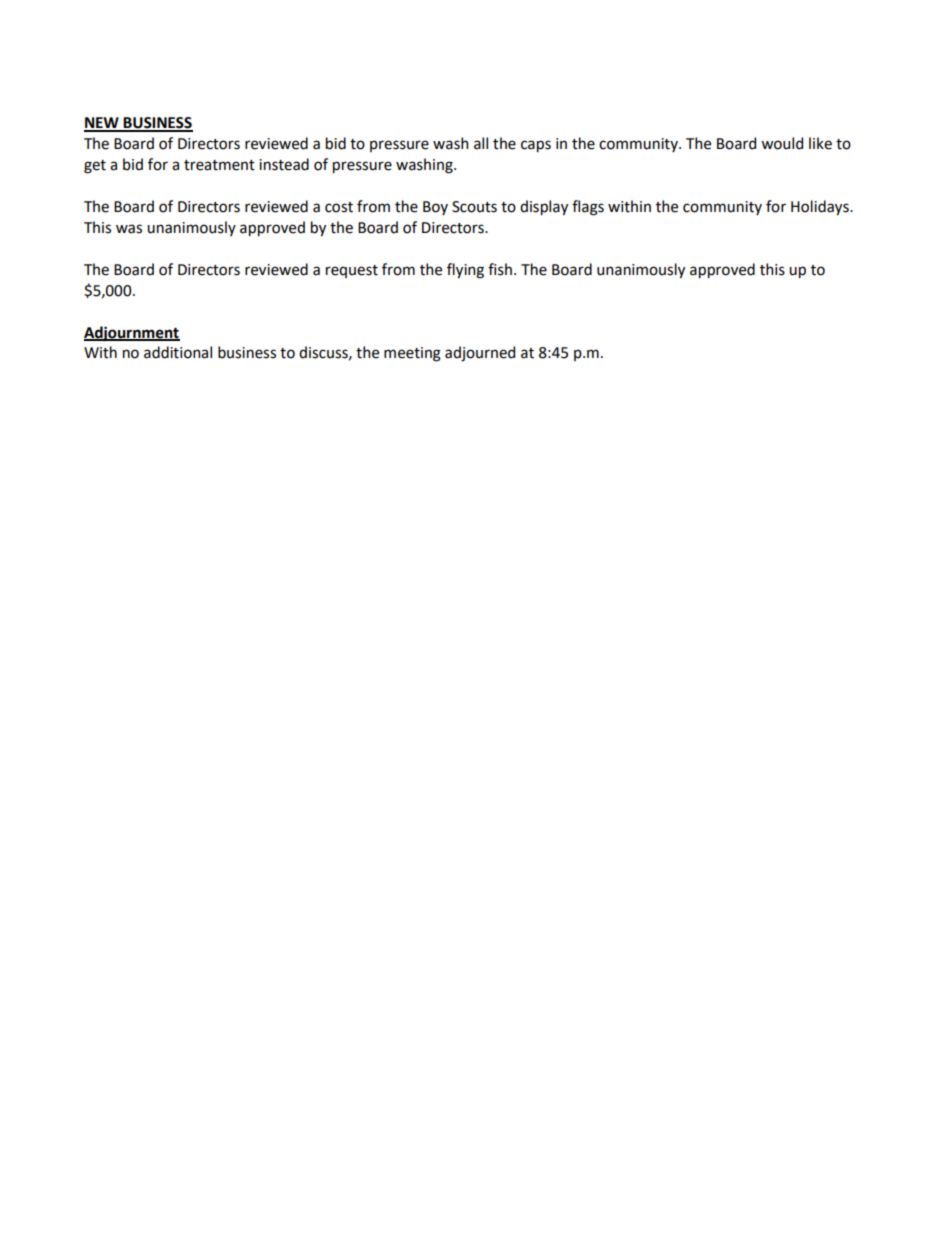 The width and height of the screenshot is (952, 1233). What do you see at coordinates (178, 352) in the screenshot?
I see `additional` at bounding box center [178, 352].
